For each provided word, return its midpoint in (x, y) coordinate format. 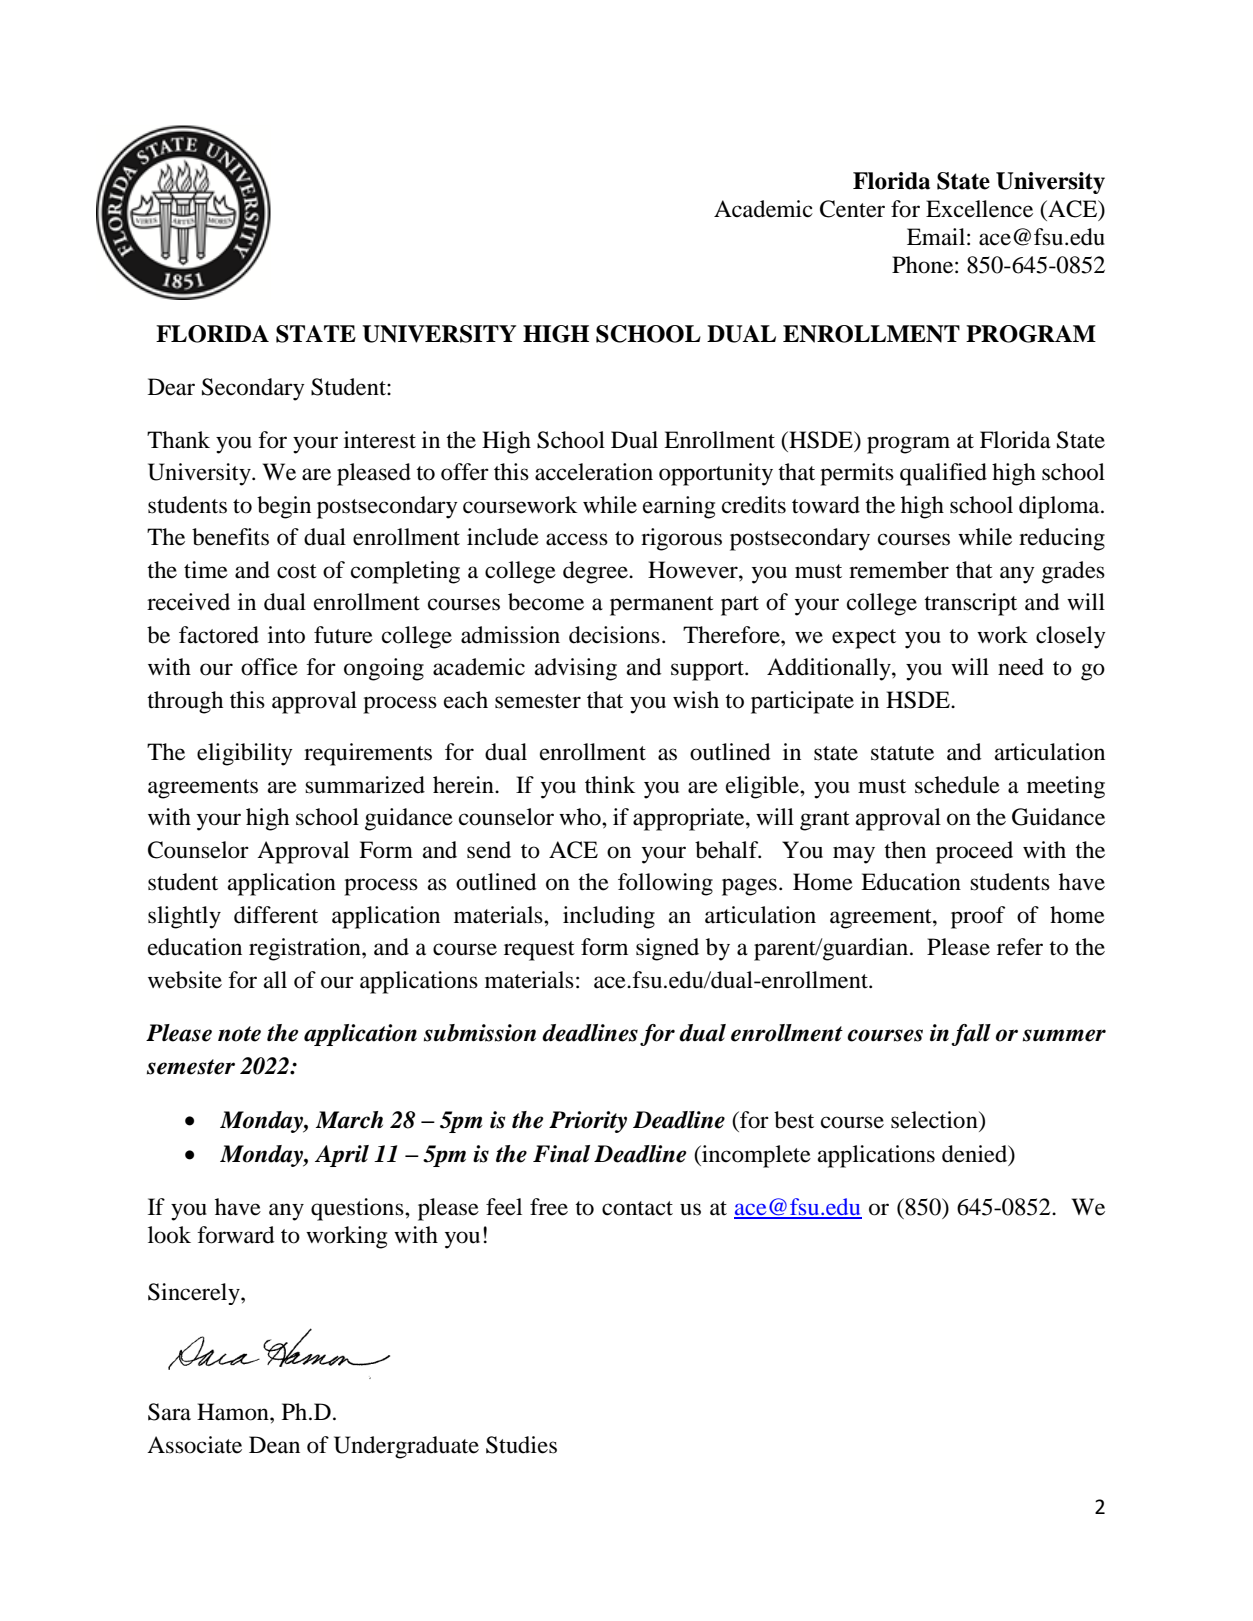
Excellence (979, 209)
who (581, 817)
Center (852, 209)
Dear (171, 387)
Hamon (234, 1412)
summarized (365, 785)
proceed (974, 852)
